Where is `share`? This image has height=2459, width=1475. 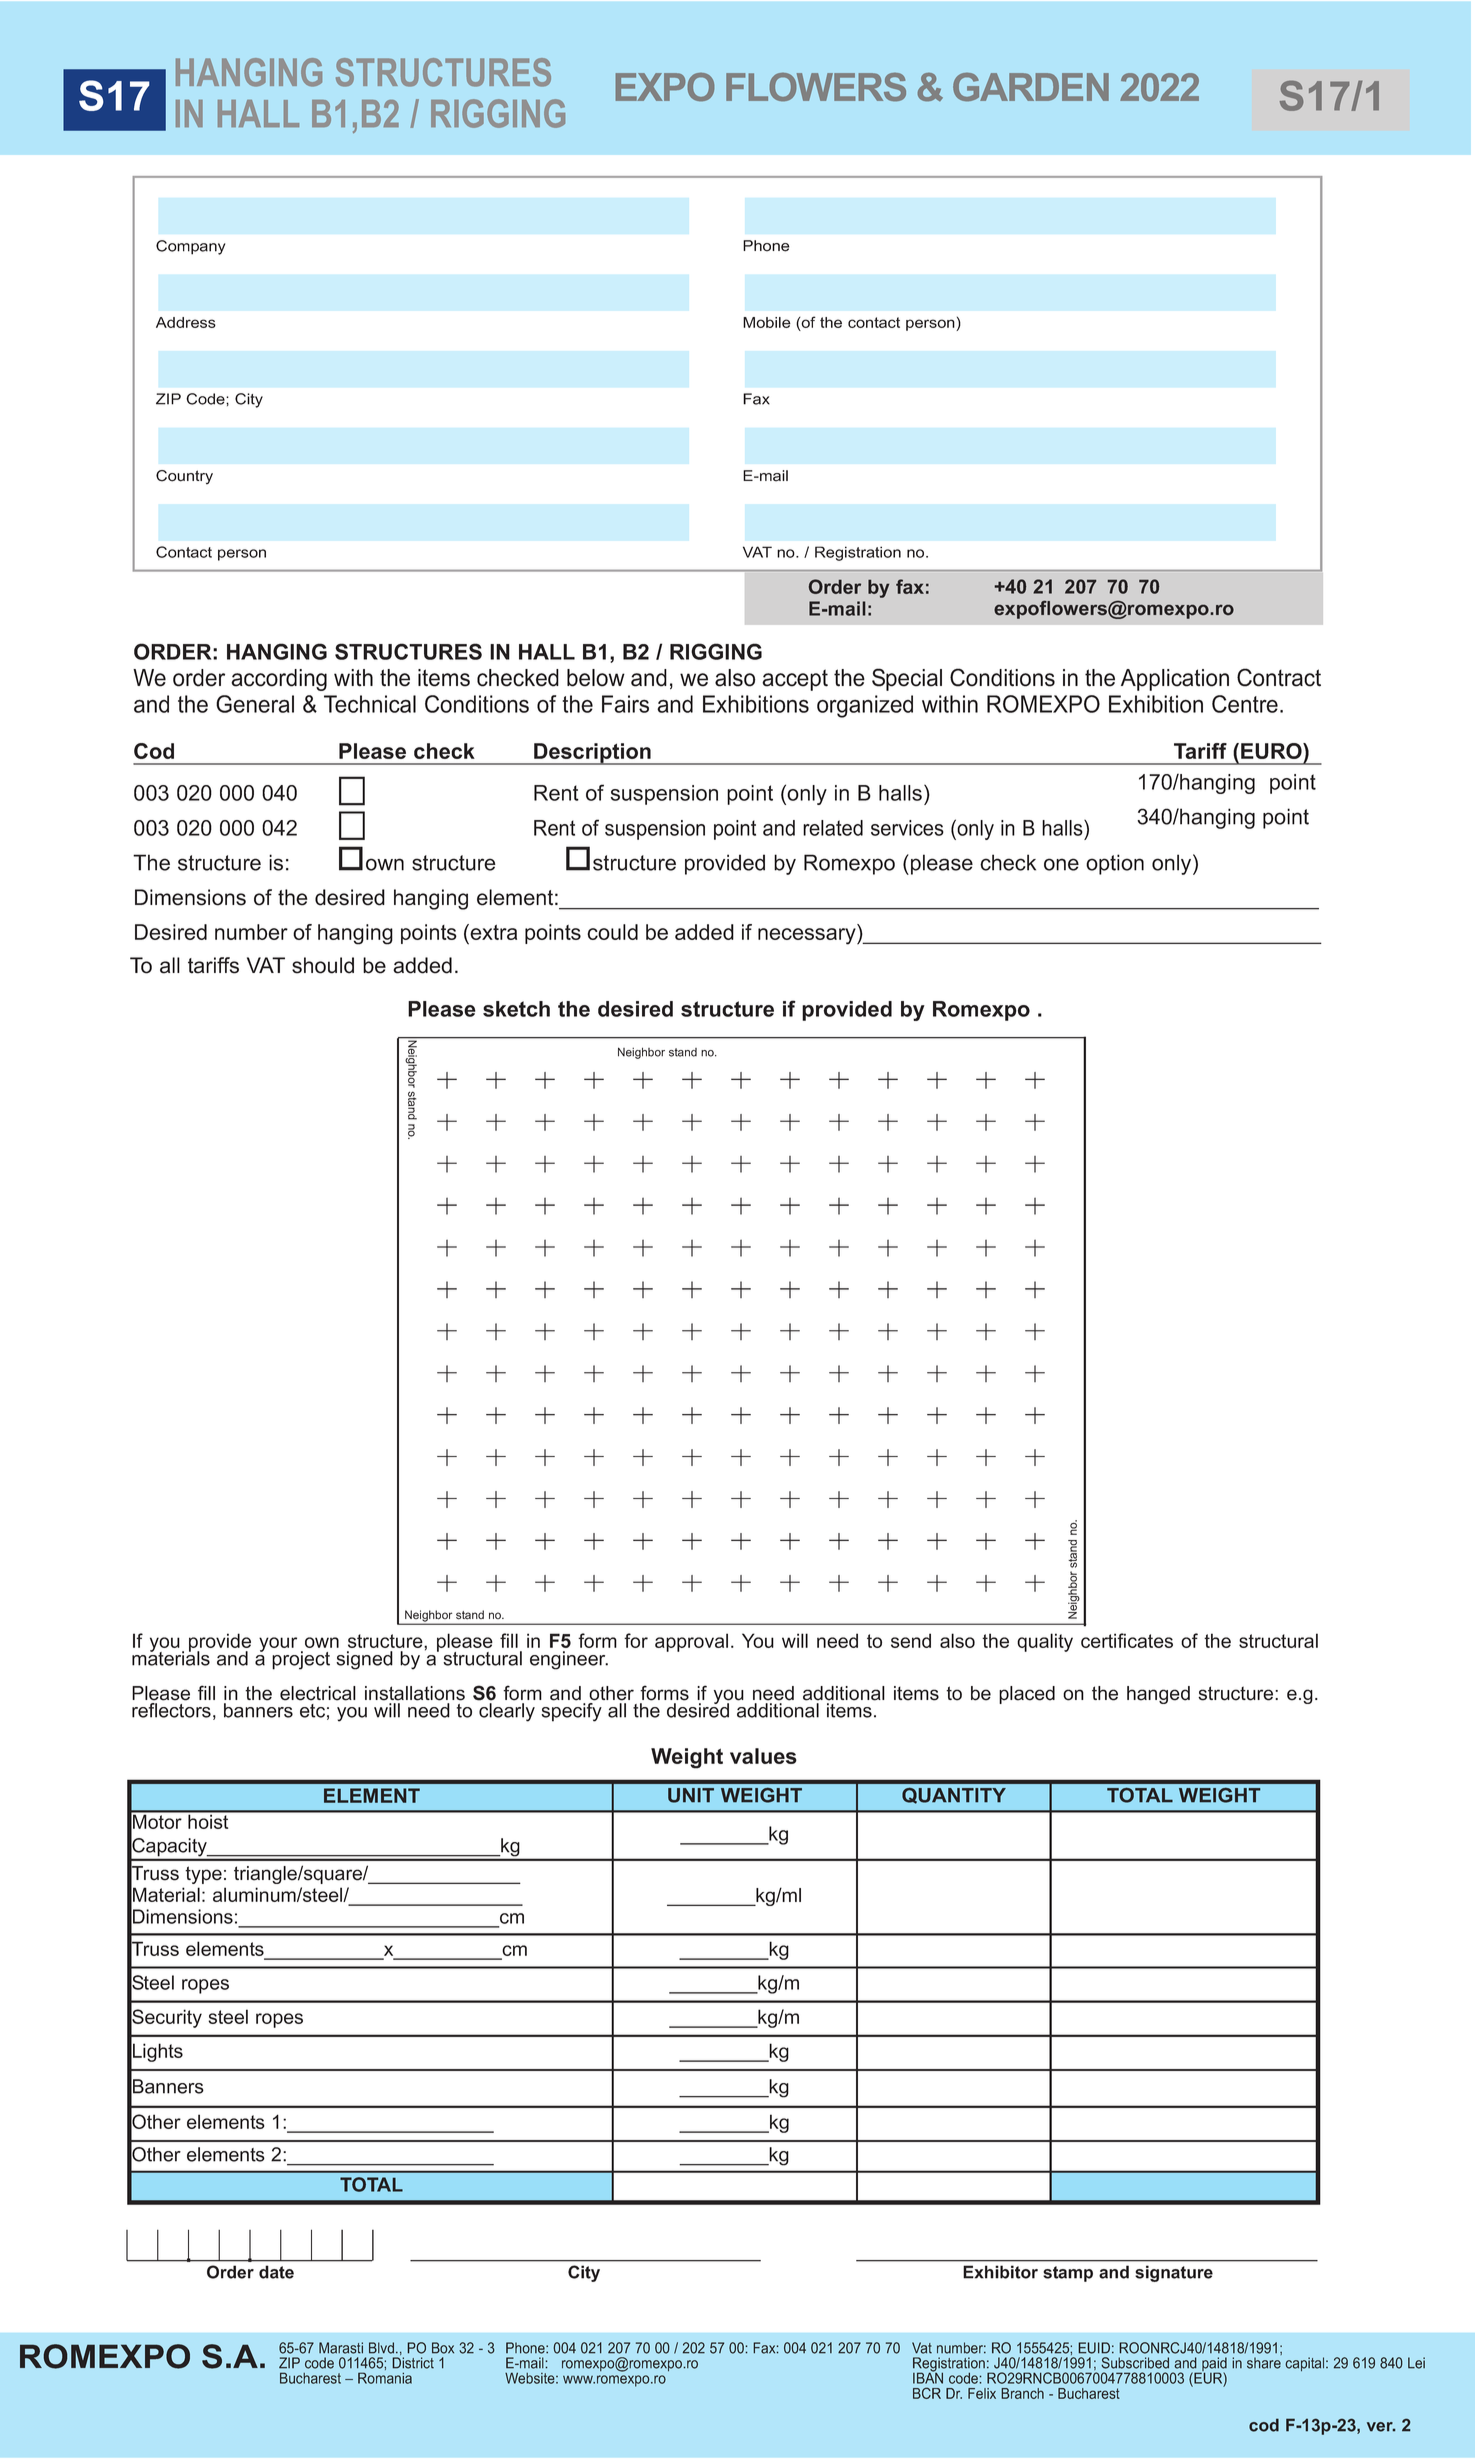 share is located at coordinates (1264, 2363).
